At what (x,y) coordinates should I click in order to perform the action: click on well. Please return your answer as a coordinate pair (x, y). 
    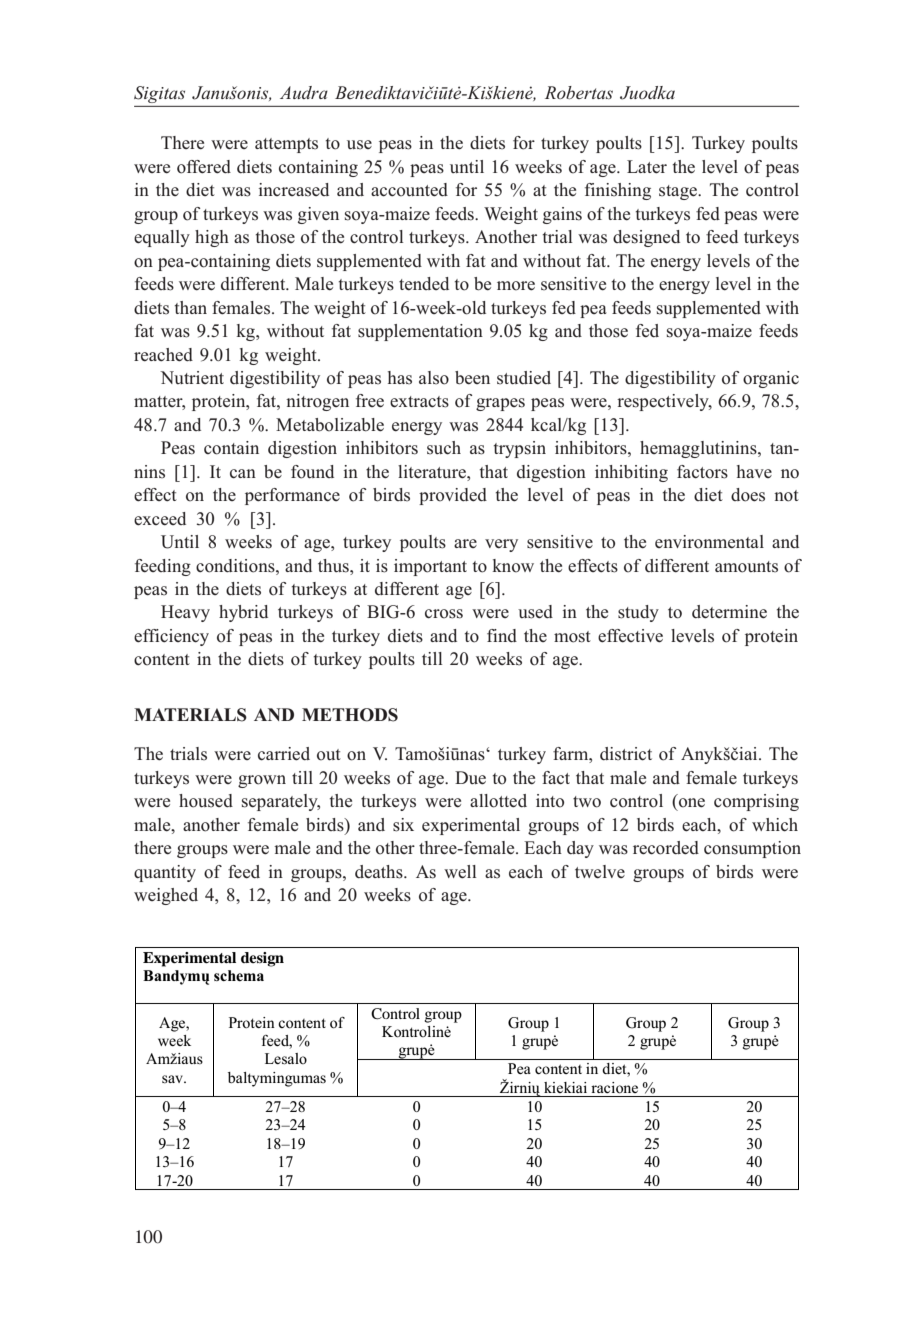
    Looking at the image, I should click on (460, 872).
